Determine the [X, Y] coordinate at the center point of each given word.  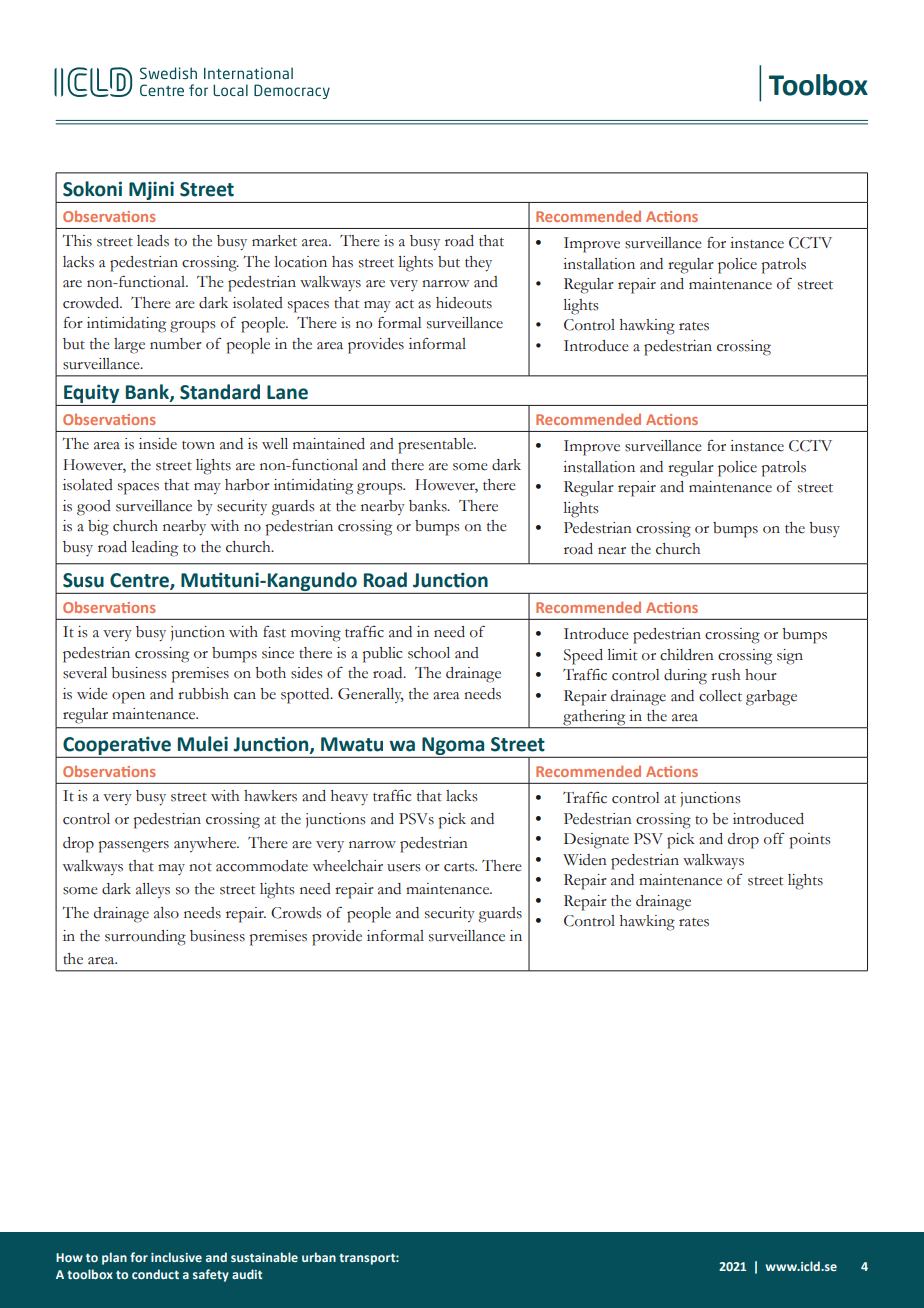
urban [319, 1257]
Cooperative [117, 746]
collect [720, 696]
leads [153, 241]
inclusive [176, 1257]
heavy [349, 797]
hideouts [464, 303]
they [478, 263]
